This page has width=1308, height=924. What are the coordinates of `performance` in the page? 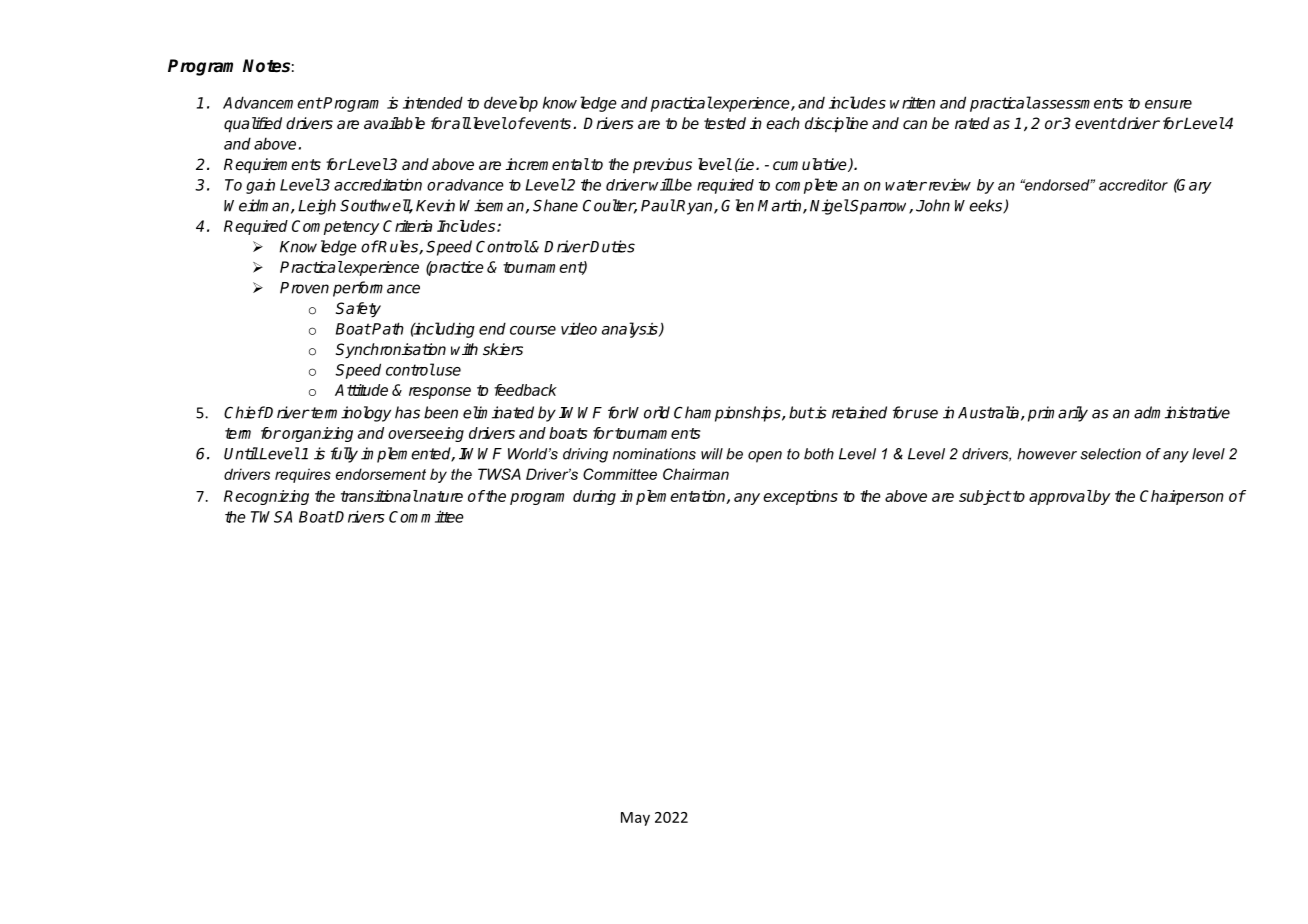 It's located at (376, 289).
